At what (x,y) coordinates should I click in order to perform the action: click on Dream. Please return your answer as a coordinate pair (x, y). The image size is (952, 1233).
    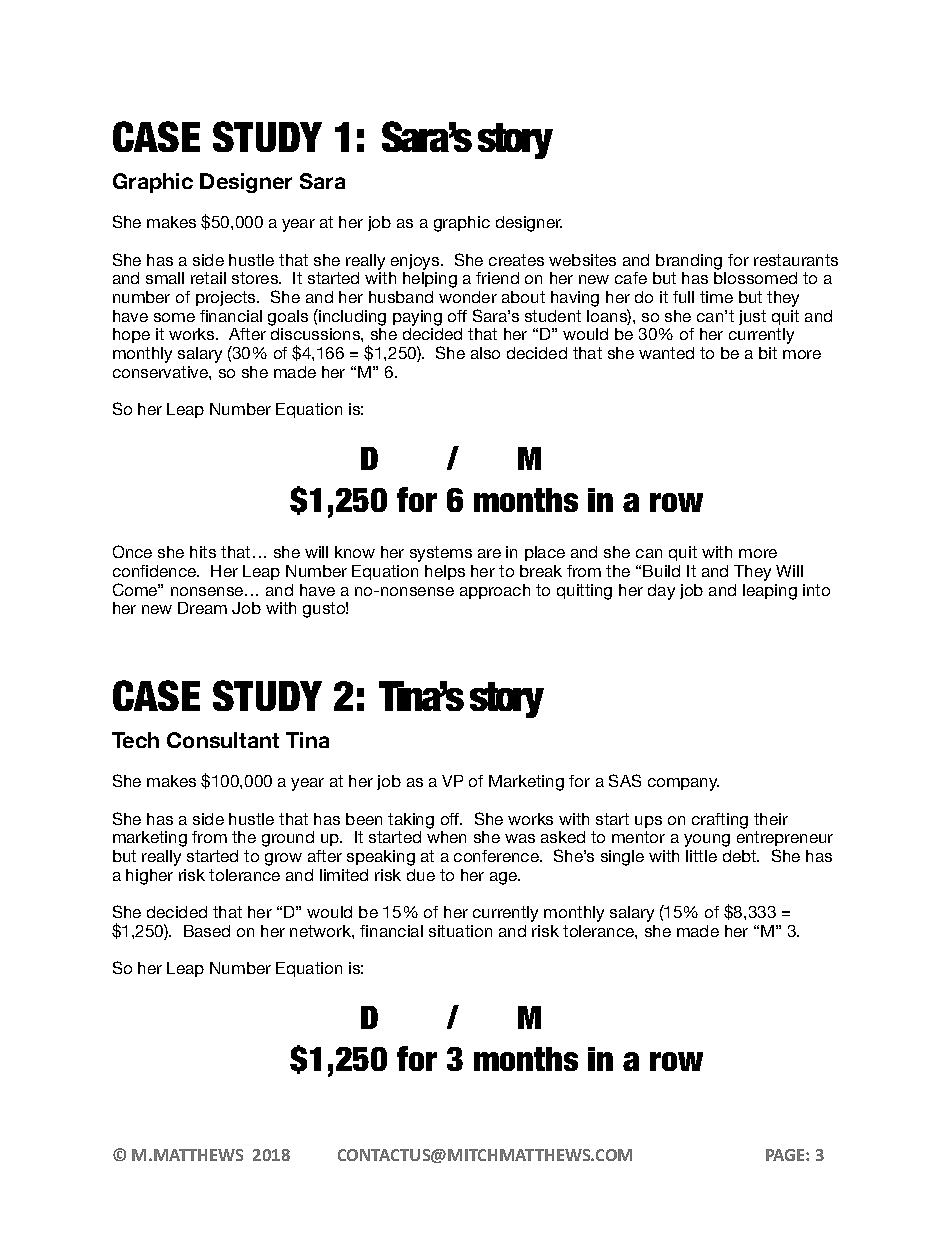
    Looking at the image, I should click on (202, 608).
